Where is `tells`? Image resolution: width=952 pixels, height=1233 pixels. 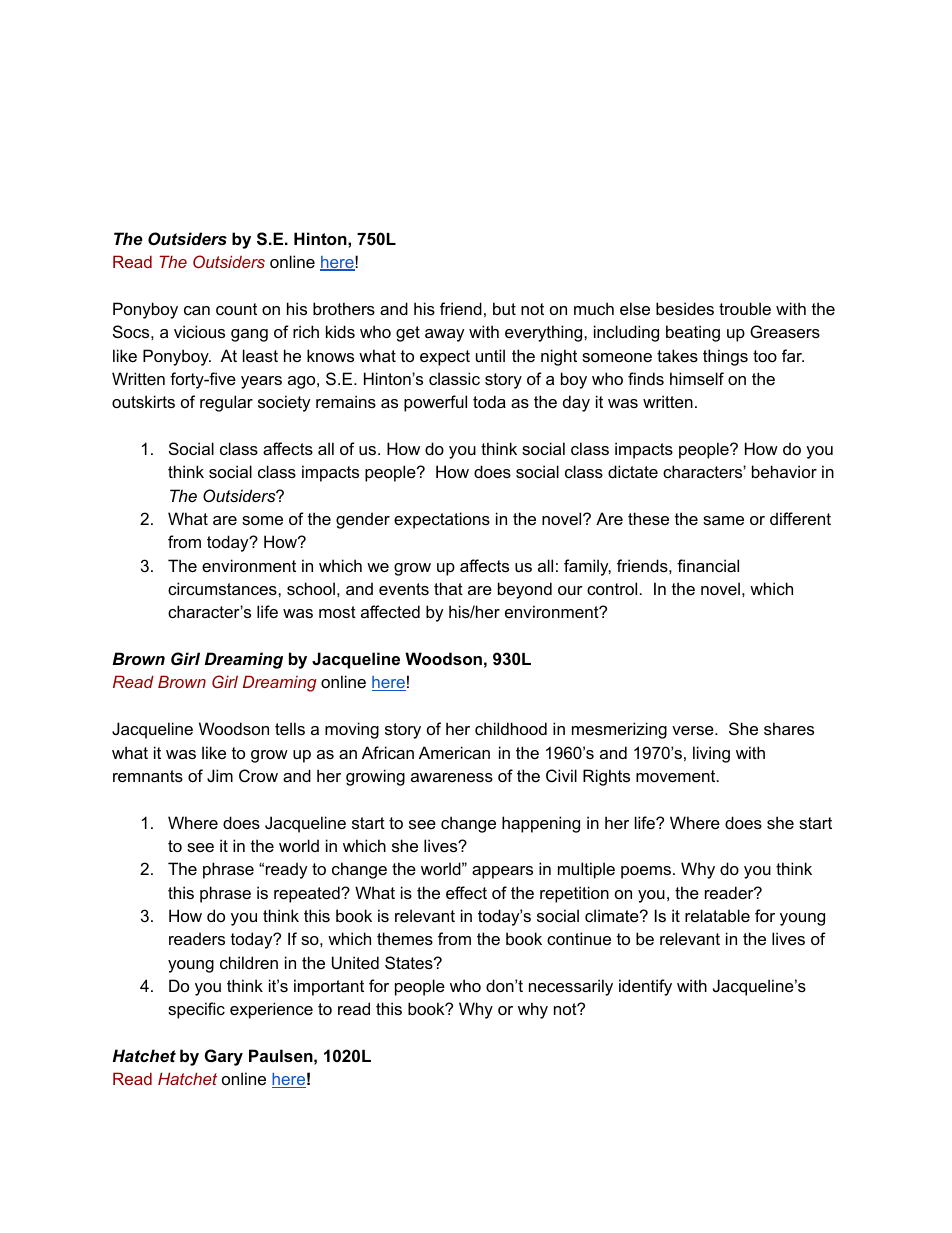
tells is located at coordinates (290, 728).
